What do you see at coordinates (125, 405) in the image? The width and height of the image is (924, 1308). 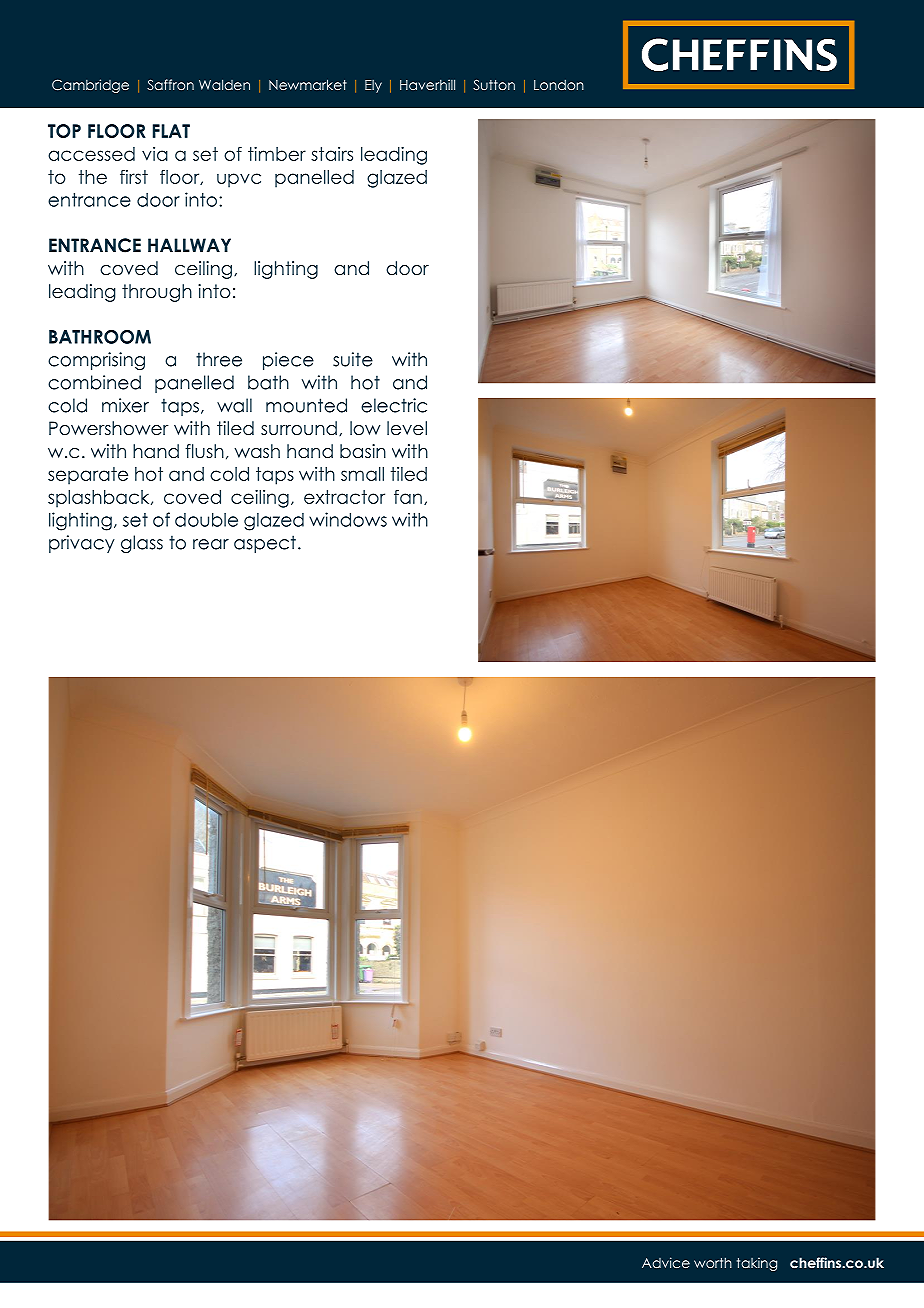 I see `mixer` at bounding box center [125, 405].
